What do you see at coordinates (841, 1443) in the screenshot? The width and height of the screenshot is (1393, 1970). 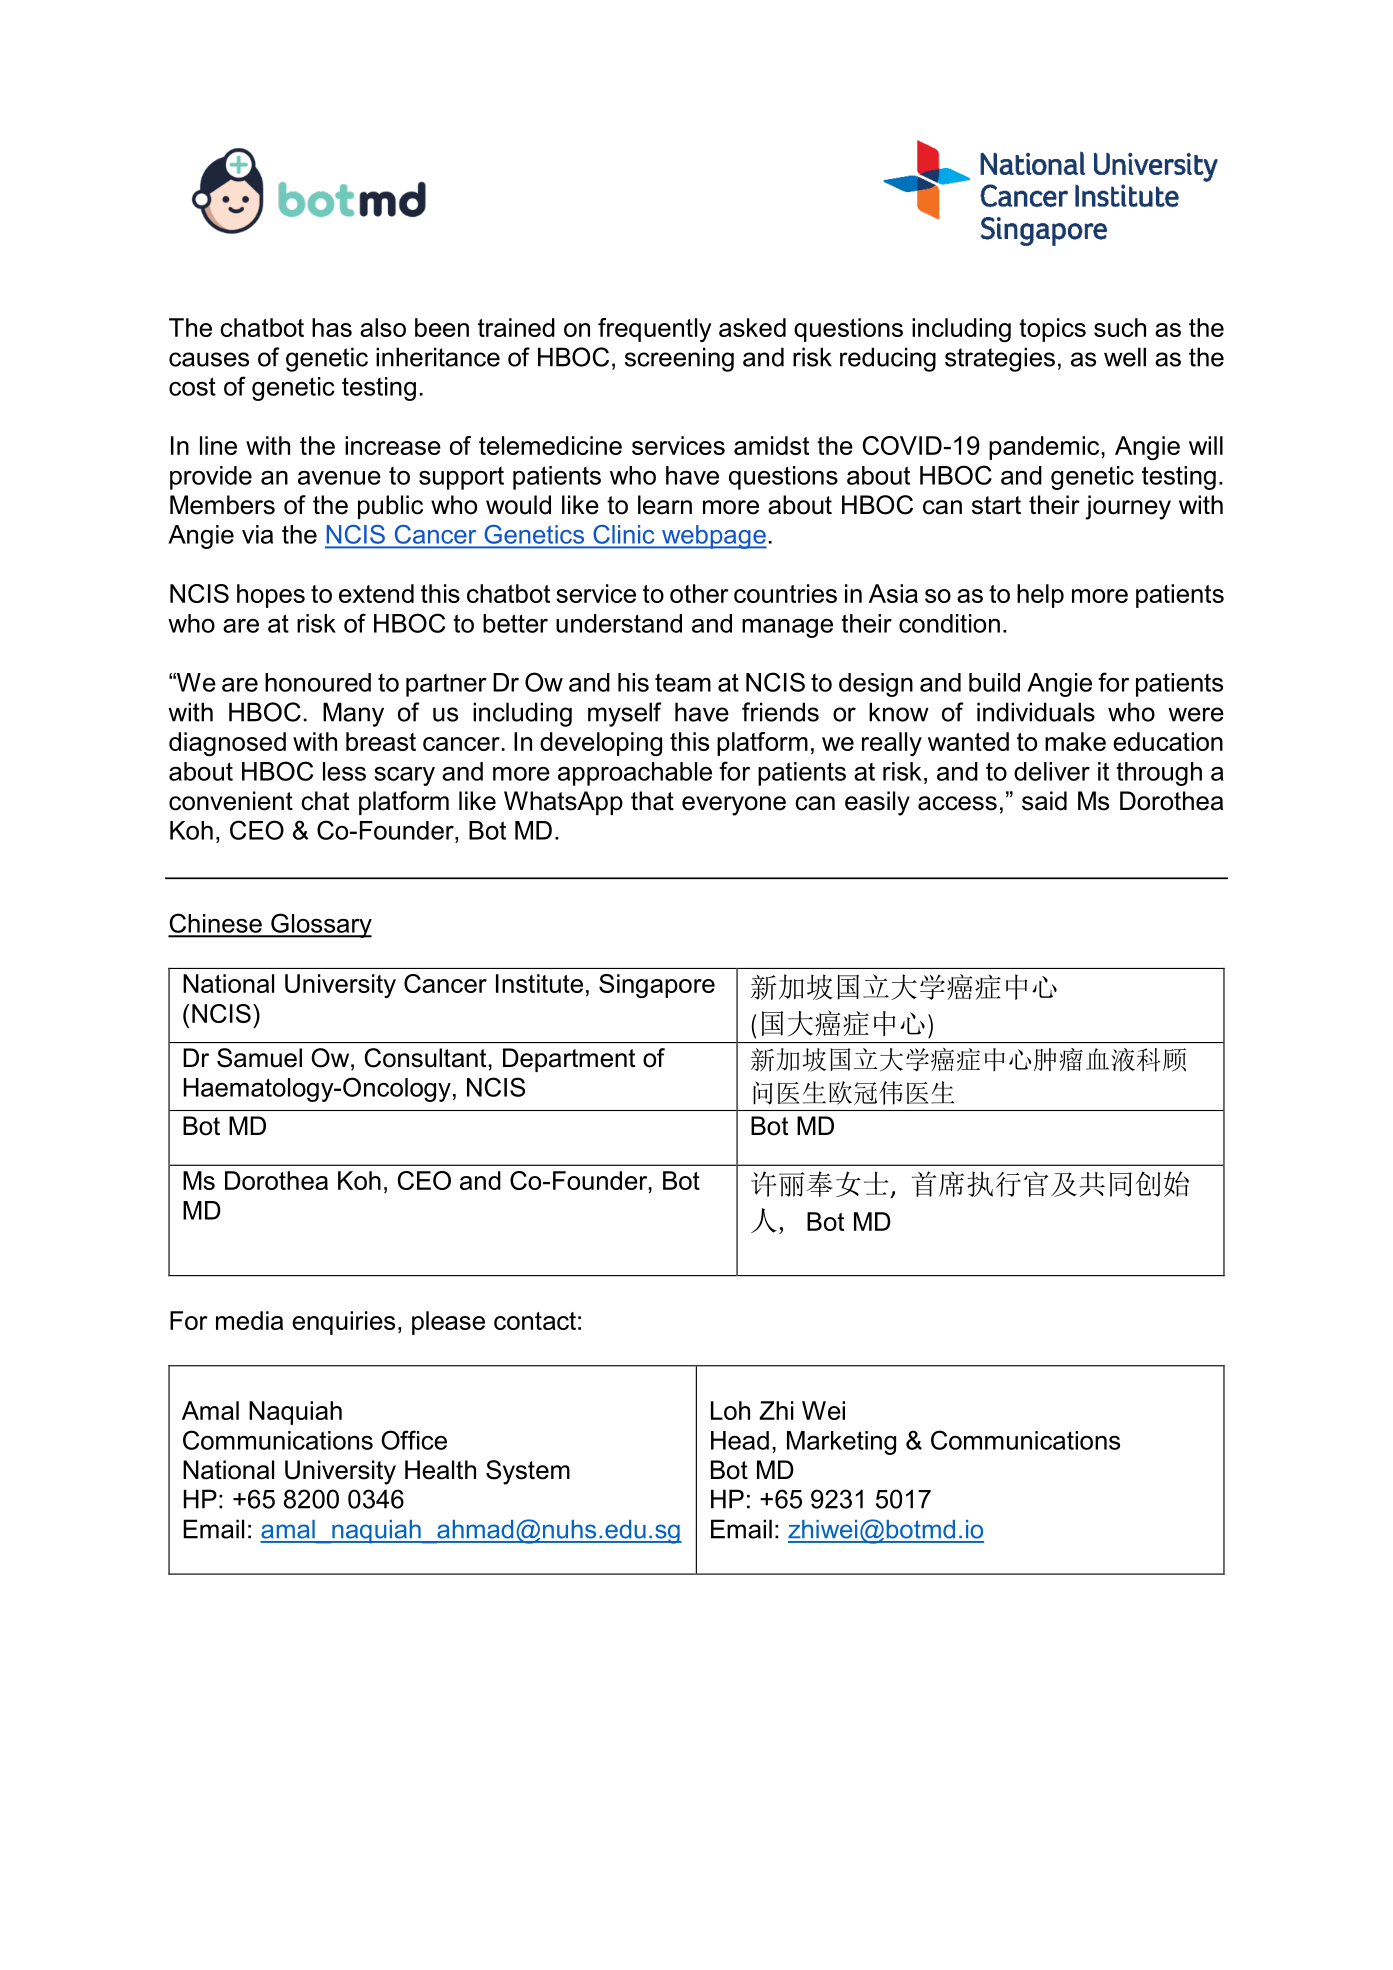 I see `Marketing` at bounding box center [841, 1443].
